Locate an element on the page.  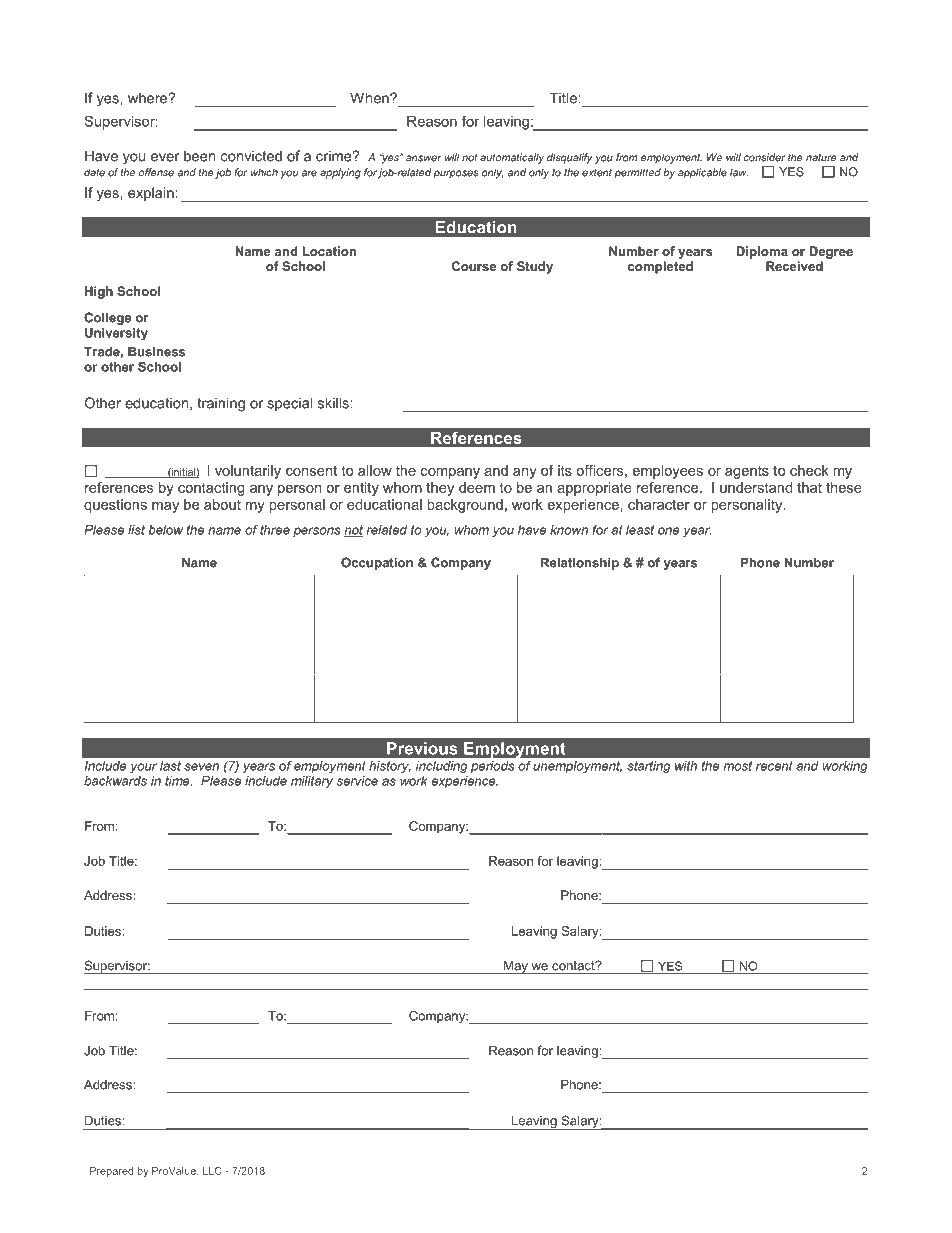
most is located at coordinates (738, 766).
